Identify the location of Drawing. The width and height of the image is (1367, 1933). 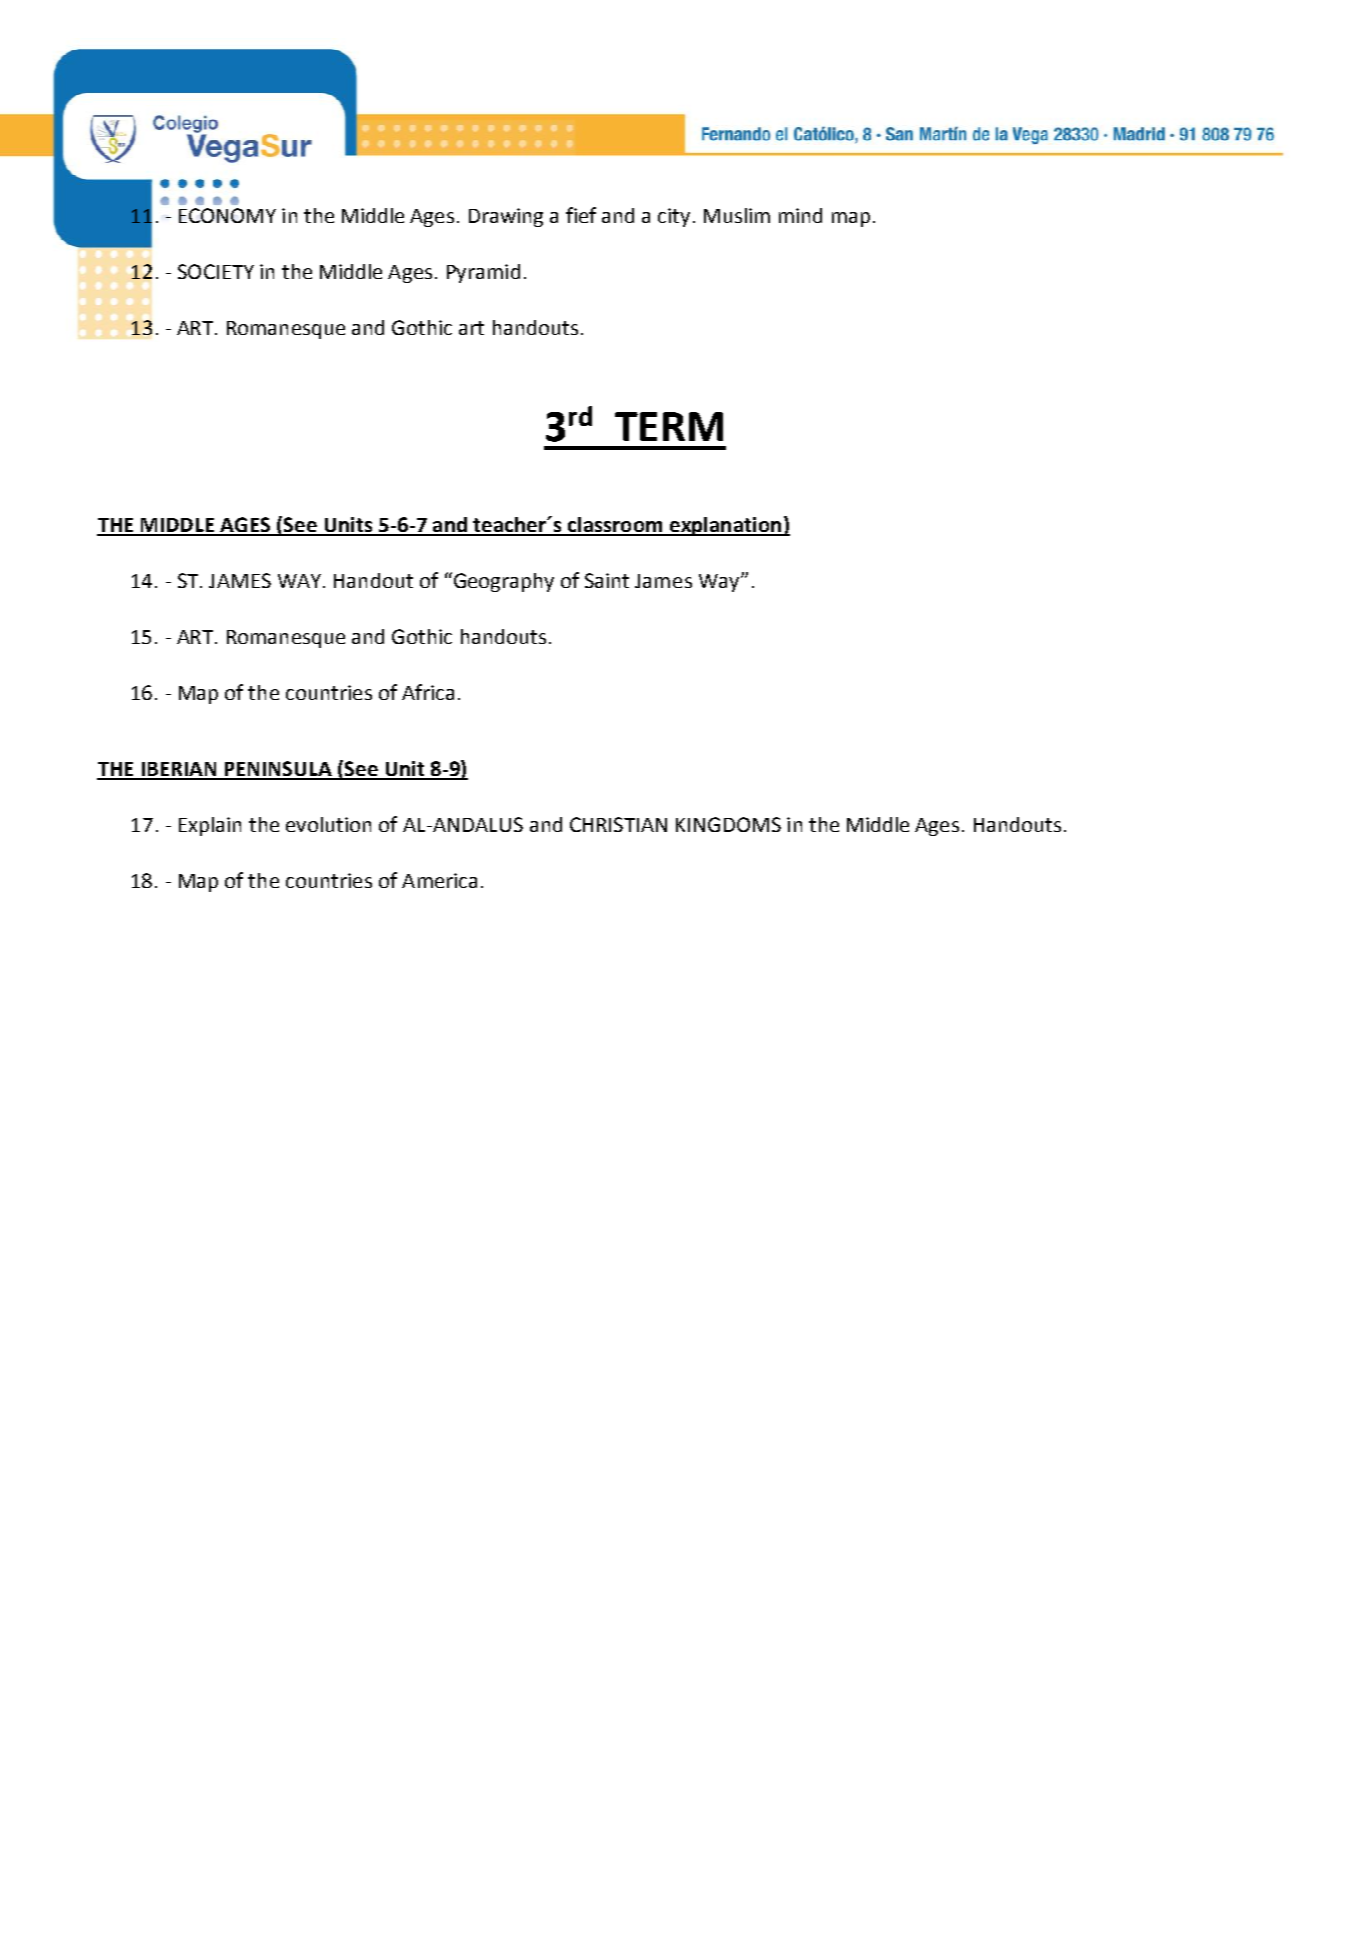
(506, 217).
